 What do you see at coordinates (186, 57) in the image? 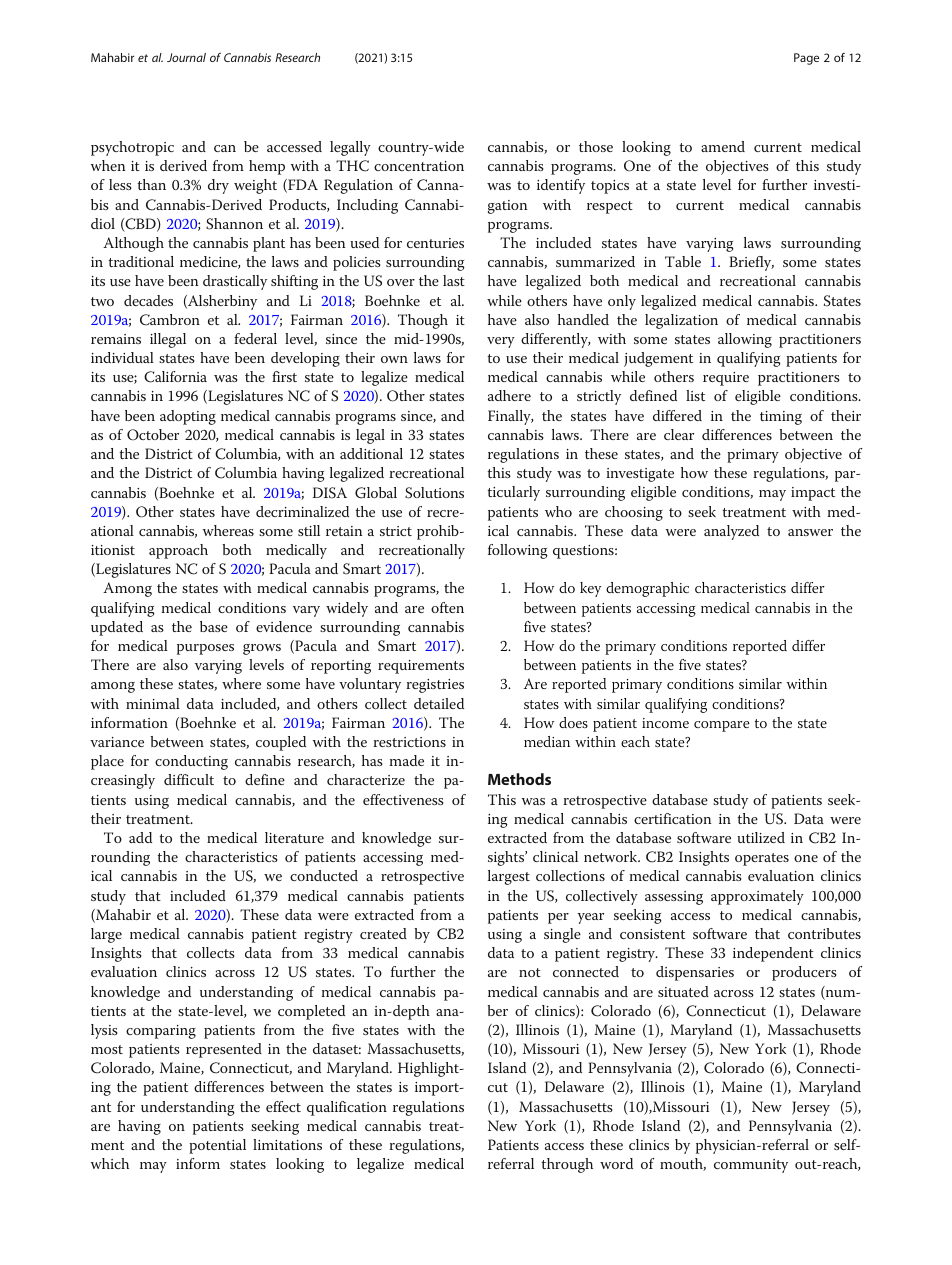
I see `Journal` at bounding box center [186, 57].
